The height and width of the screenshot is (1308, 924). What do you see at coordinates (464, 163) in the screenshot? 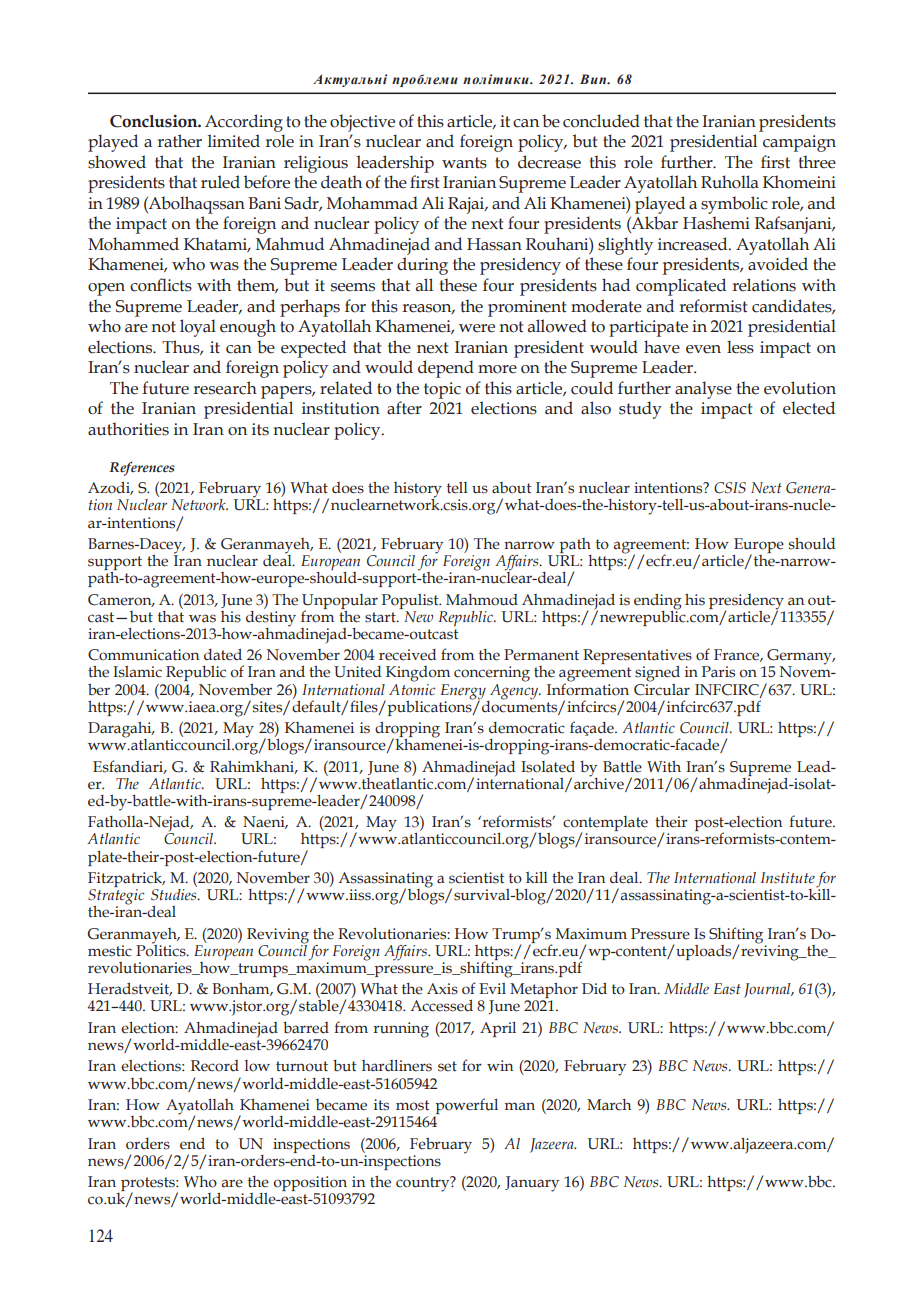
I see `wants` at bounding box center [464, 163].
